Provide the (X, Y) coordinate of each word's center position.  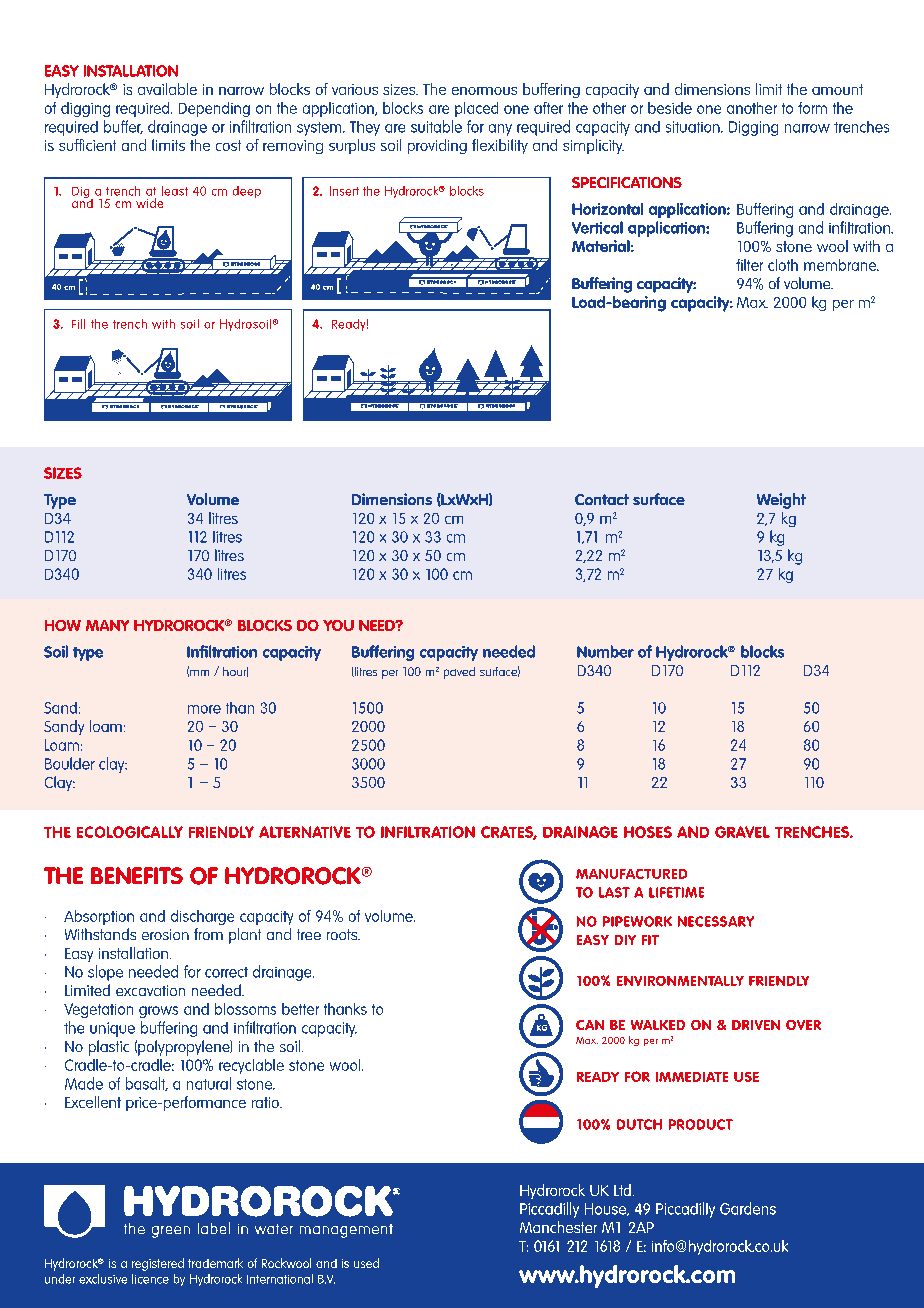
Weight (781, 501)
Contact (602, 499)
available (167, 89)
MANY (107, 625)
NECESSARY (716, 921)
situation (694, 127)
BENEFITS (137, 875)
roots (343, 934)
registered (158, 1264)
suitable (436, 126)
